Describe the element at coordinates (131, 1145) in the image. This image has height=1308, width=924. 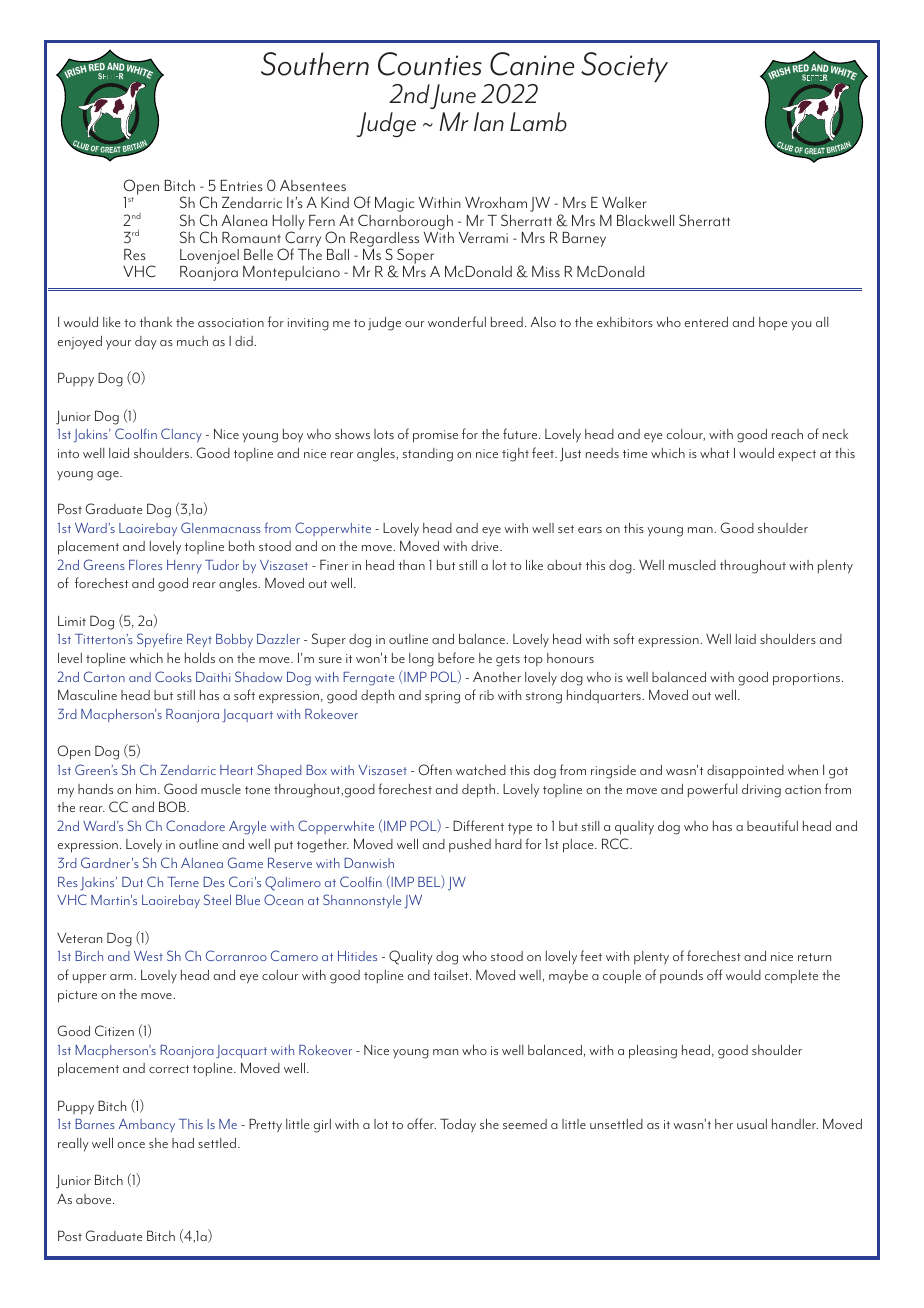
I see `once` at that location.
